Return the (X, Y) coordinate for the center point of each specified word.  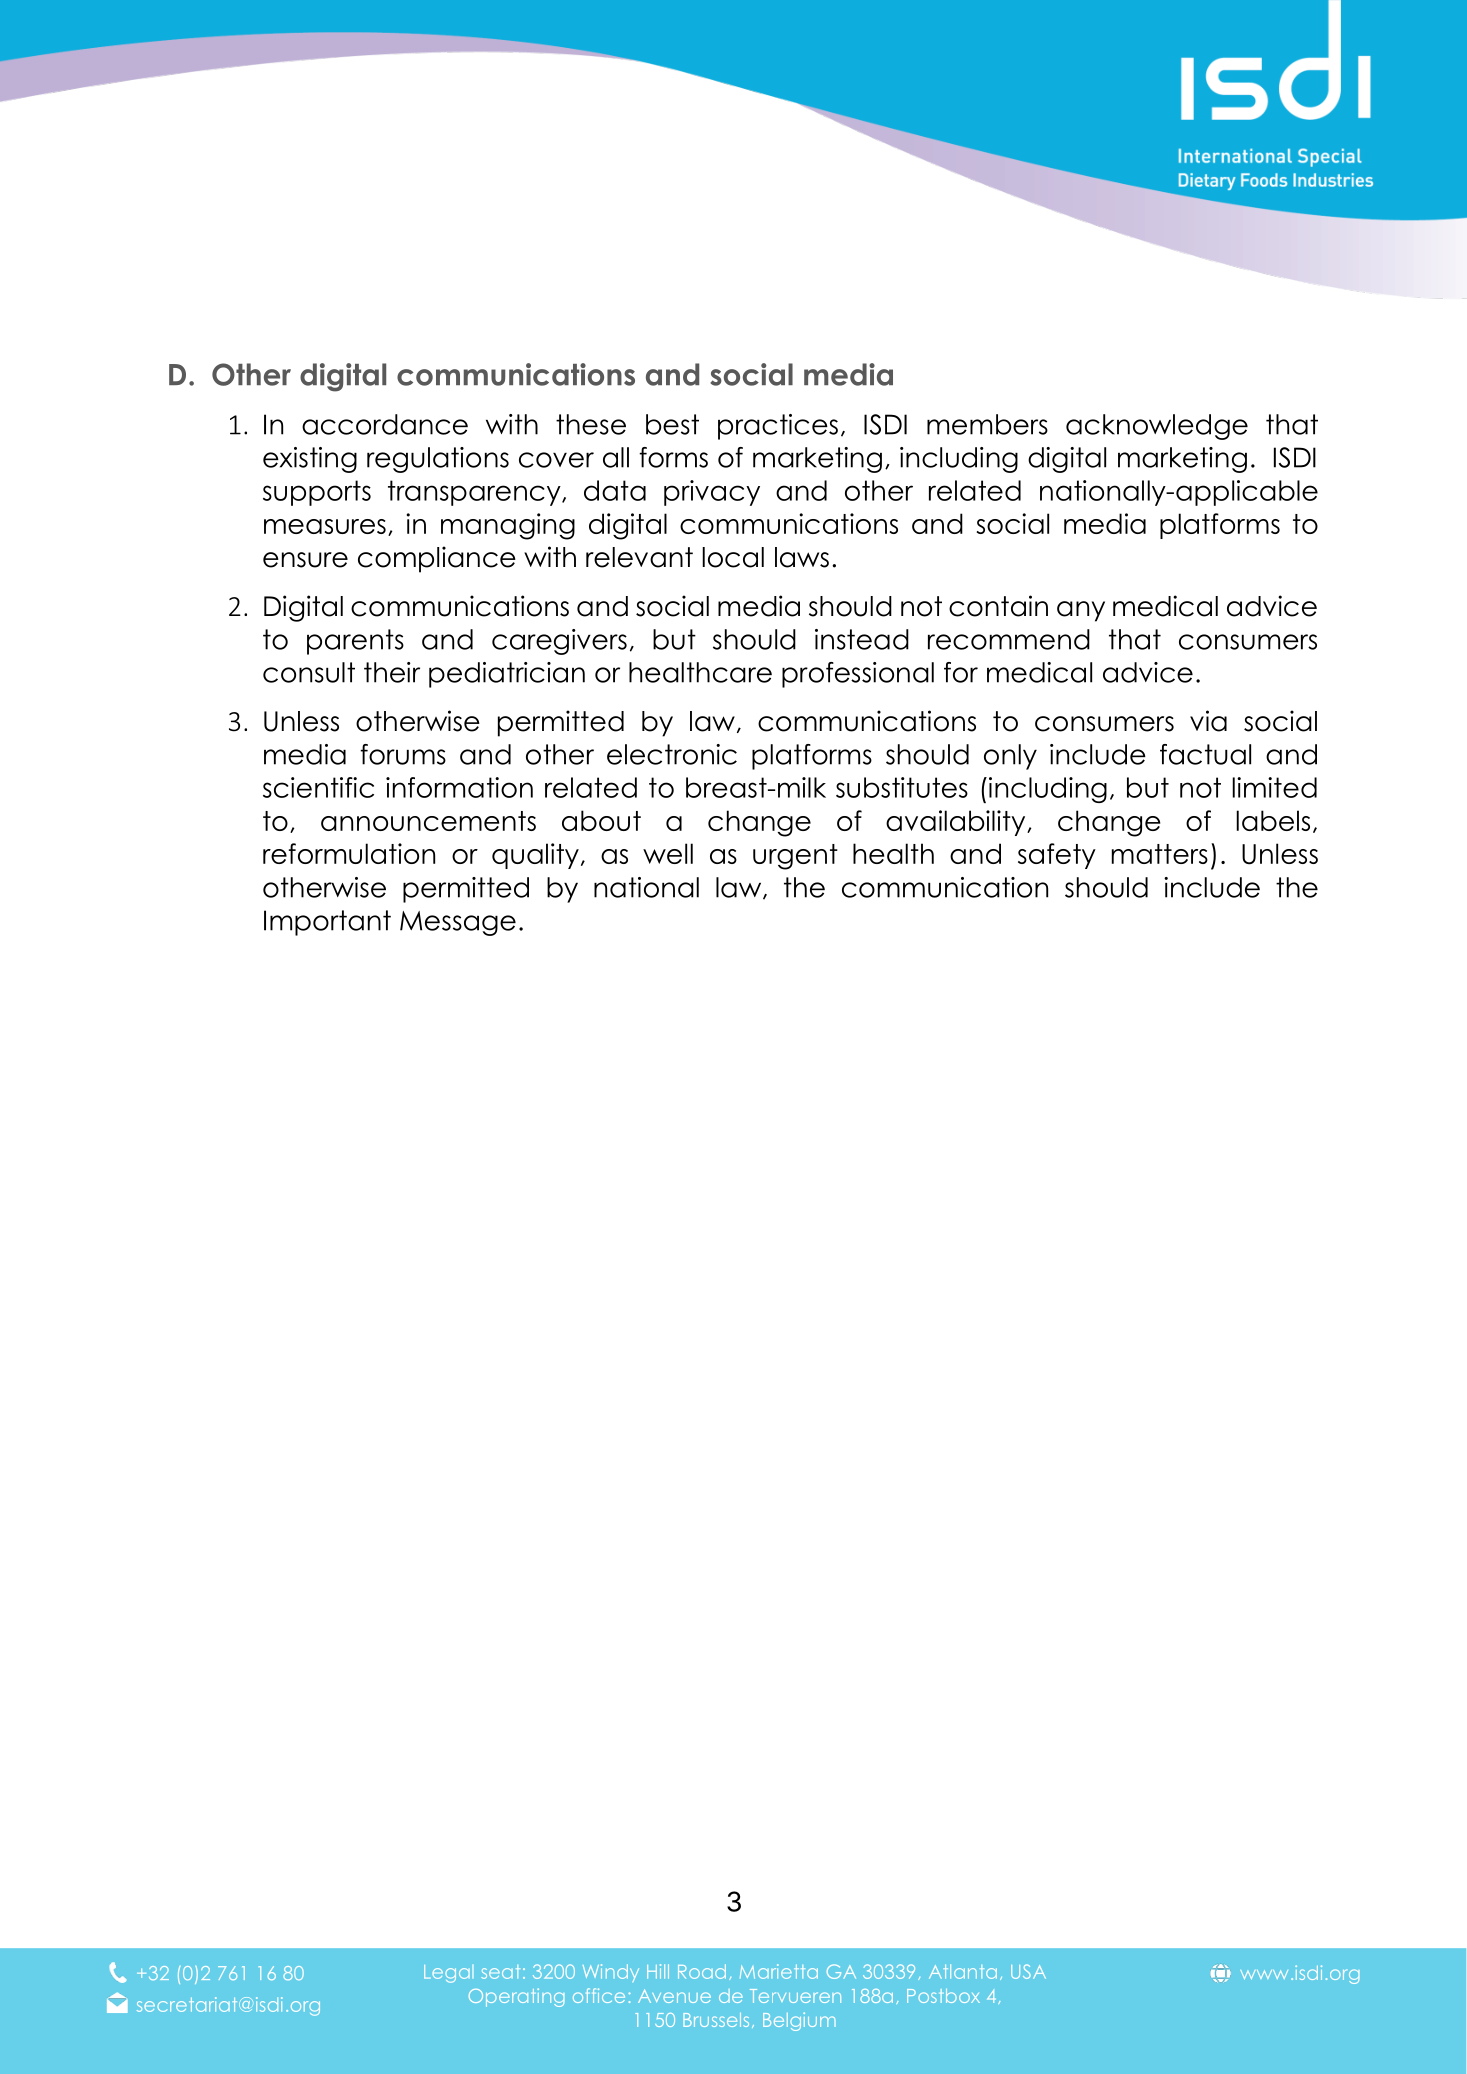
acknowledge (1157, 427)
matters (1160, 854)
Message (458, 923)
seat (500, 1972)
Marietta (779, 1971)
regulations (438, 460)
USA (1028, 1971)
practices (778, 427)
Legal (449, 1974)
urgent (795, 857)
